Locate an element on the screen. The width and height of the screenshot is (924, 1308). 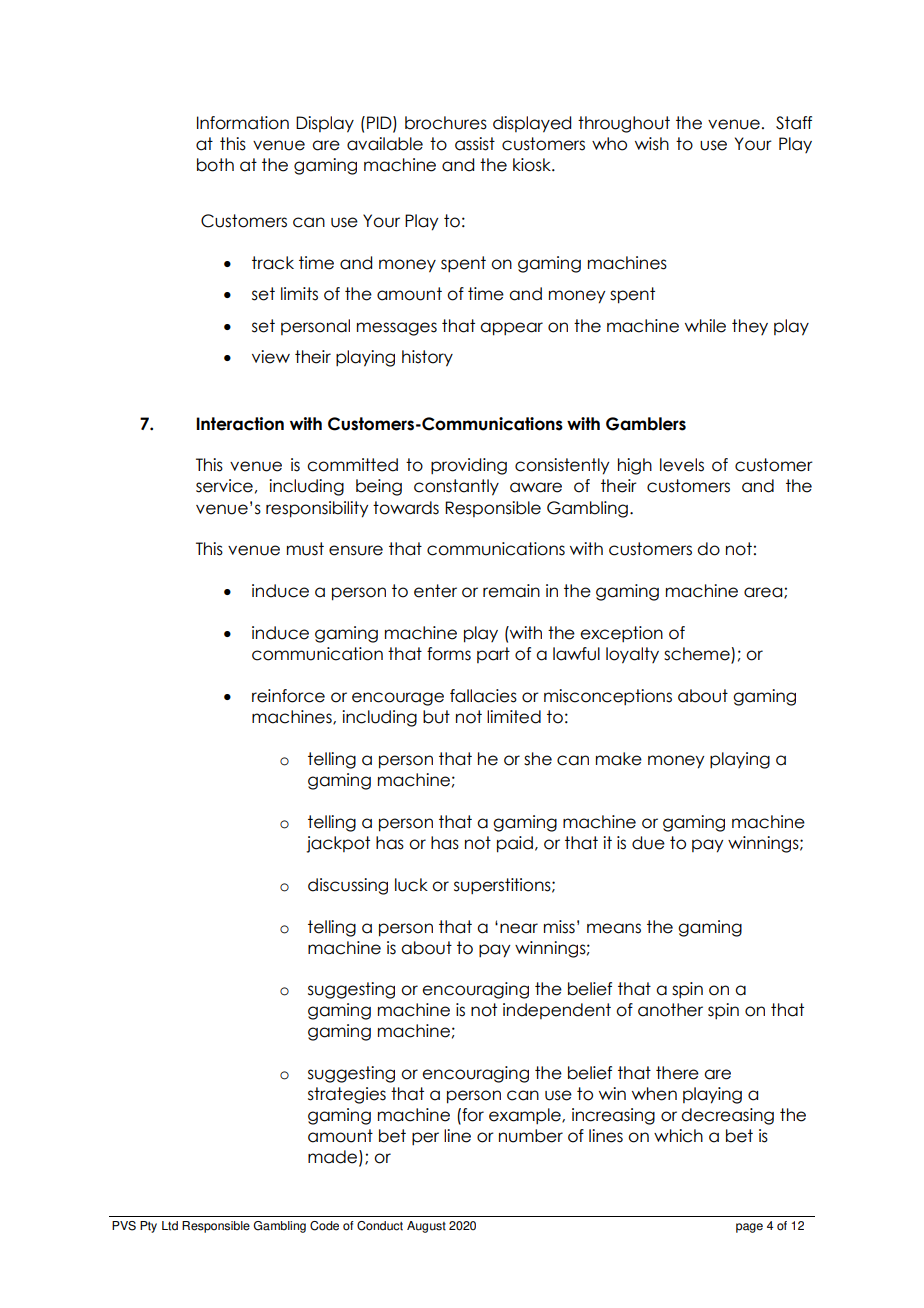
Ltd is located at coordinates (170, 1226).
